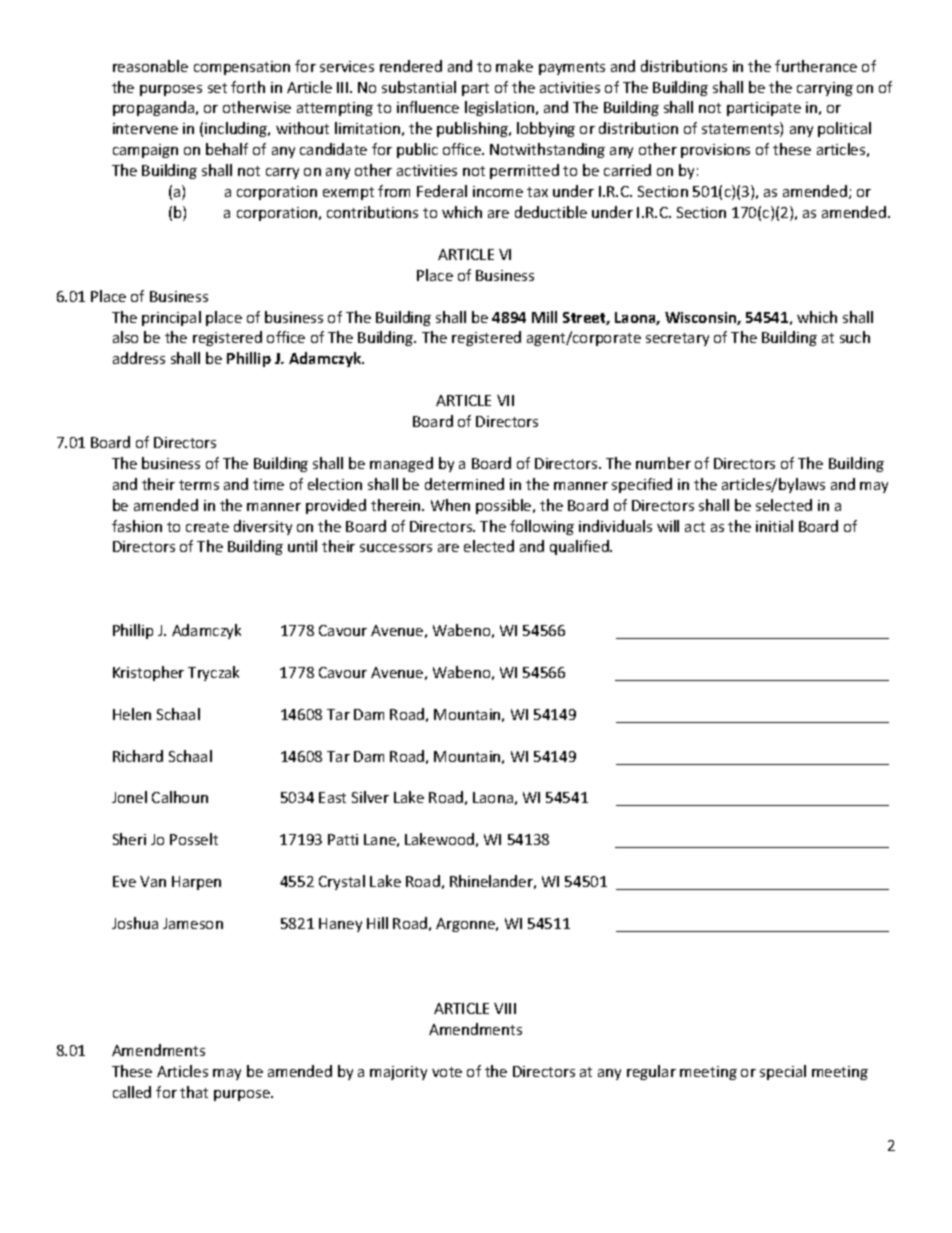 The image size is (952, 1233). Describe the element at coordinates (514, 66) in the page. I see `make` at that location.
